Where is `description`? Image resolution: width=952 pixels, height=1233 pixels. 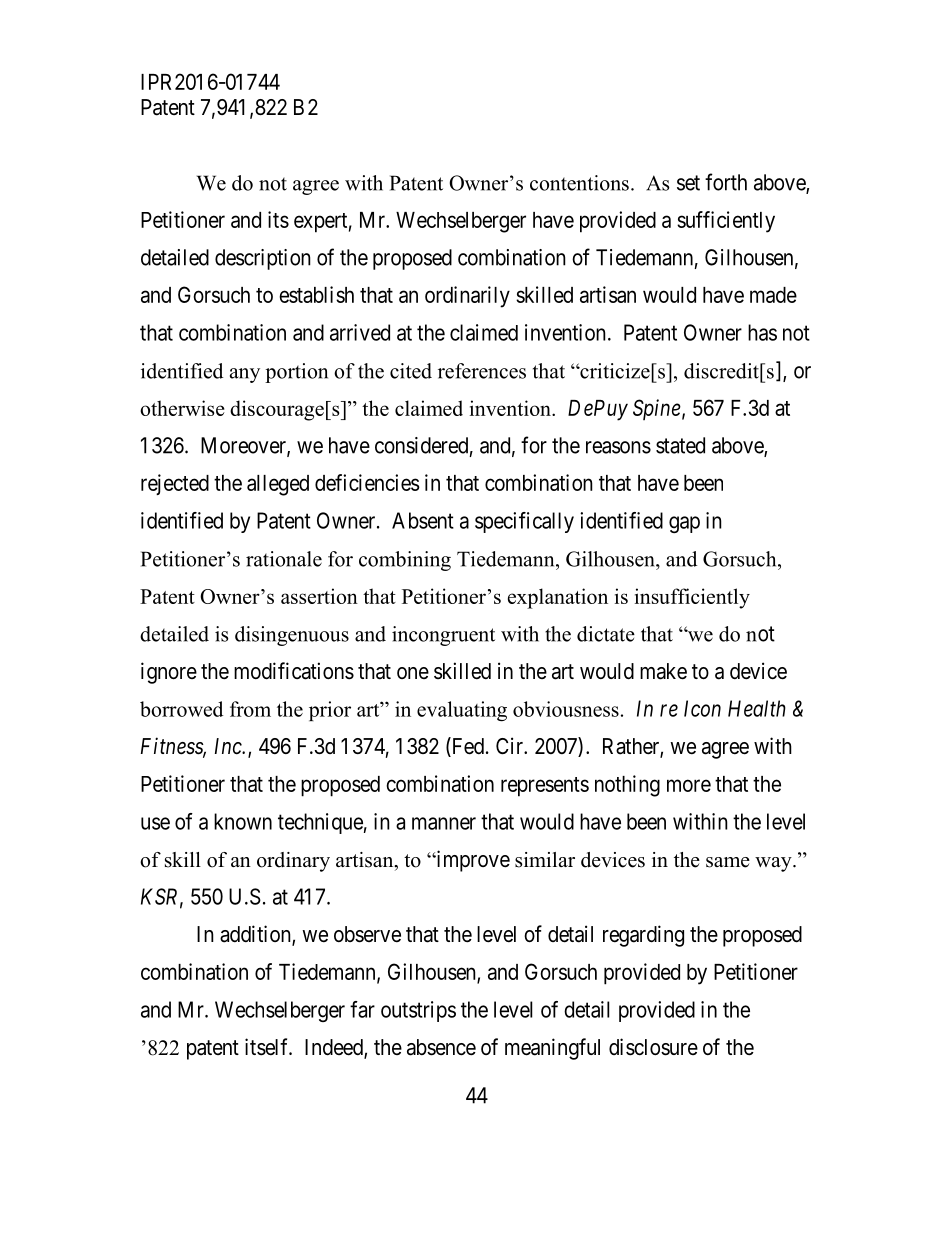
description is located at coordinates (263, 259).
